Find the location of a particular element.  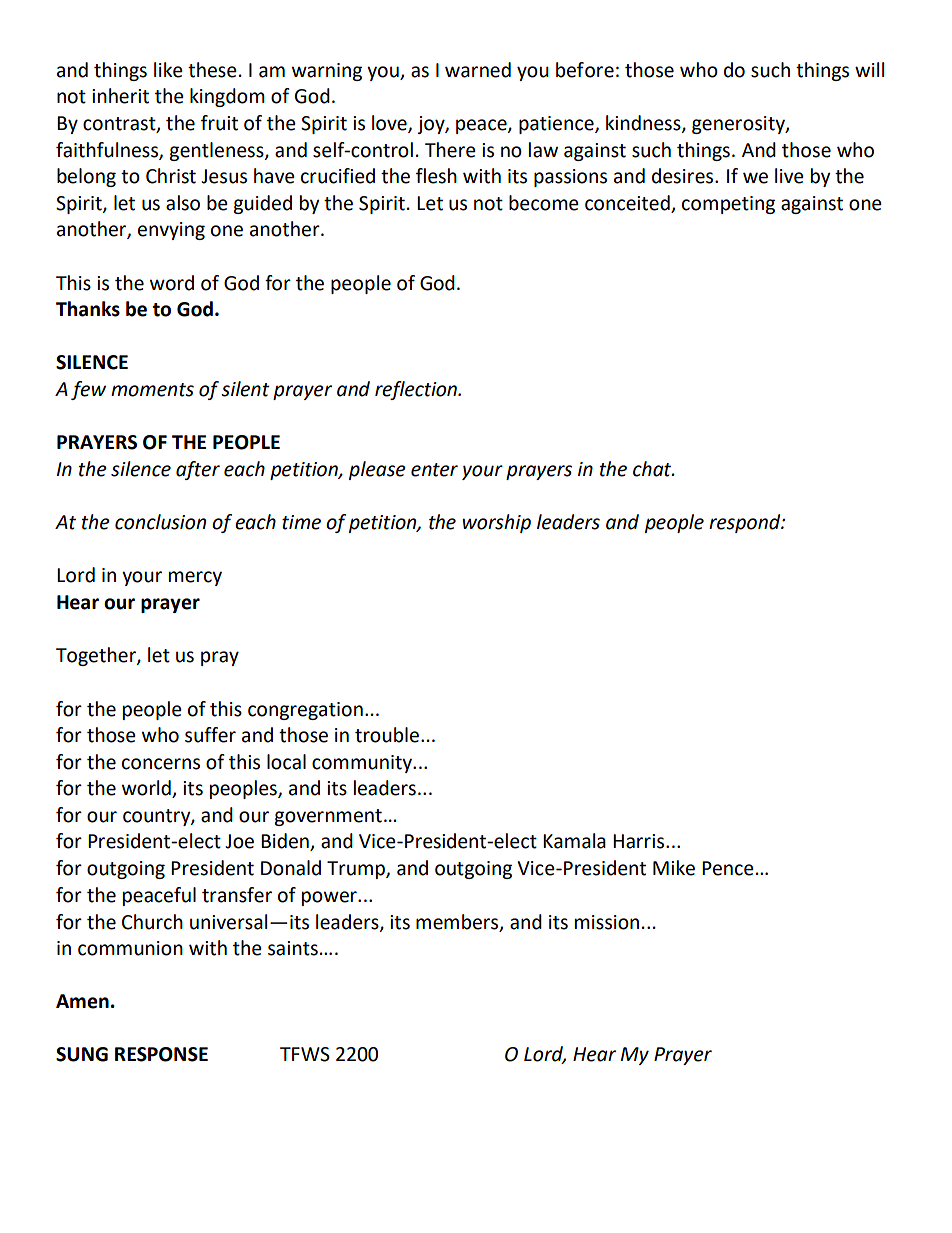

word is located at coordinates (172, 283).
